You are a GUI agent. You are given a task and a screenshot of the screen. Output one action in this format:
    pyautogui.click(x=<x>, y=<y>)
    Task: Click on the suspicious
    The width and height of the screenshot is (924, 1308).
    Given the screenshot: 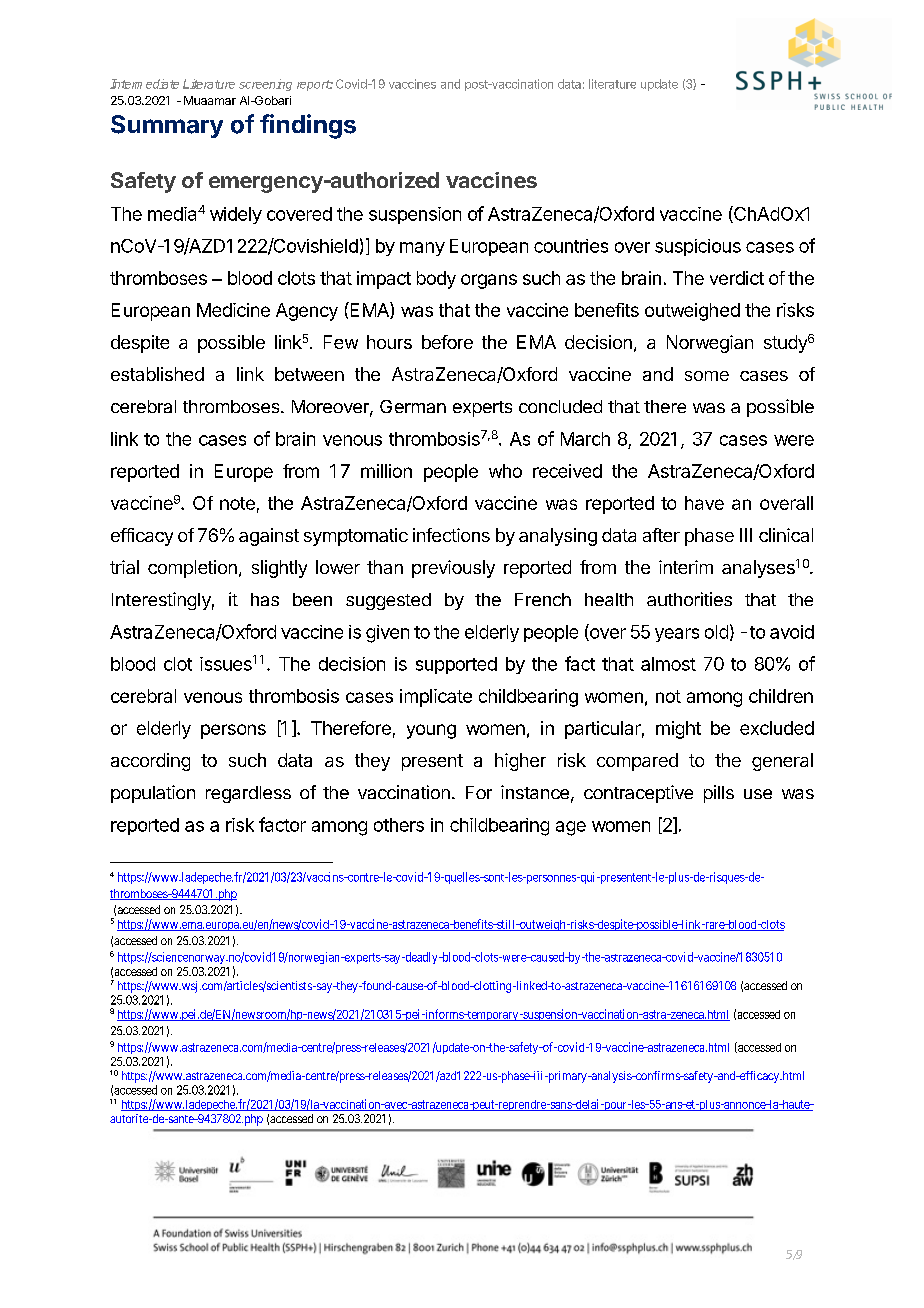 What is the action you would take?
    pyautogui.click(x=698, y=247)
